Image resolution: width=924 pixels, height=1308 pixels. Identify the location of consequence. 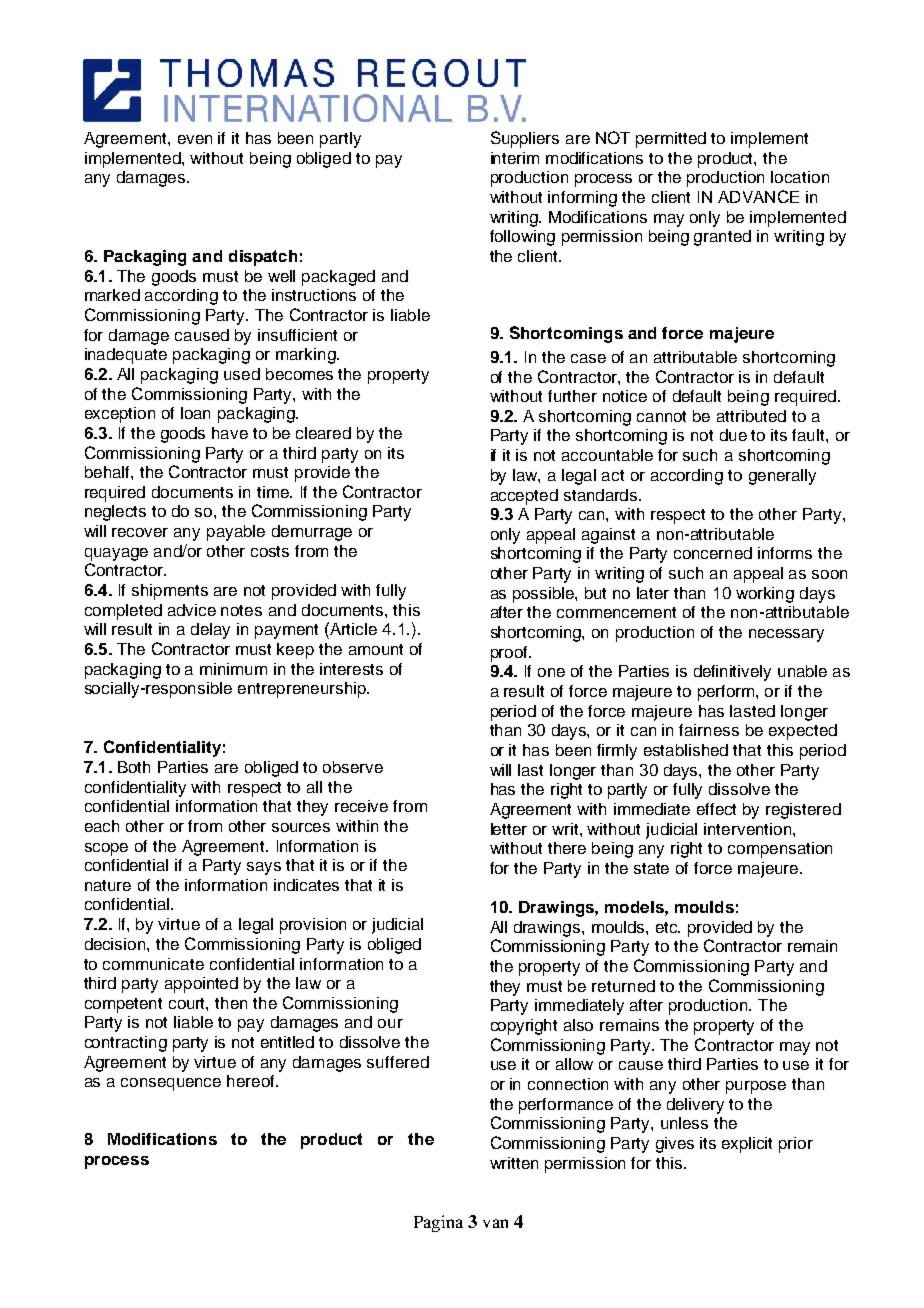
(171, 1084).
